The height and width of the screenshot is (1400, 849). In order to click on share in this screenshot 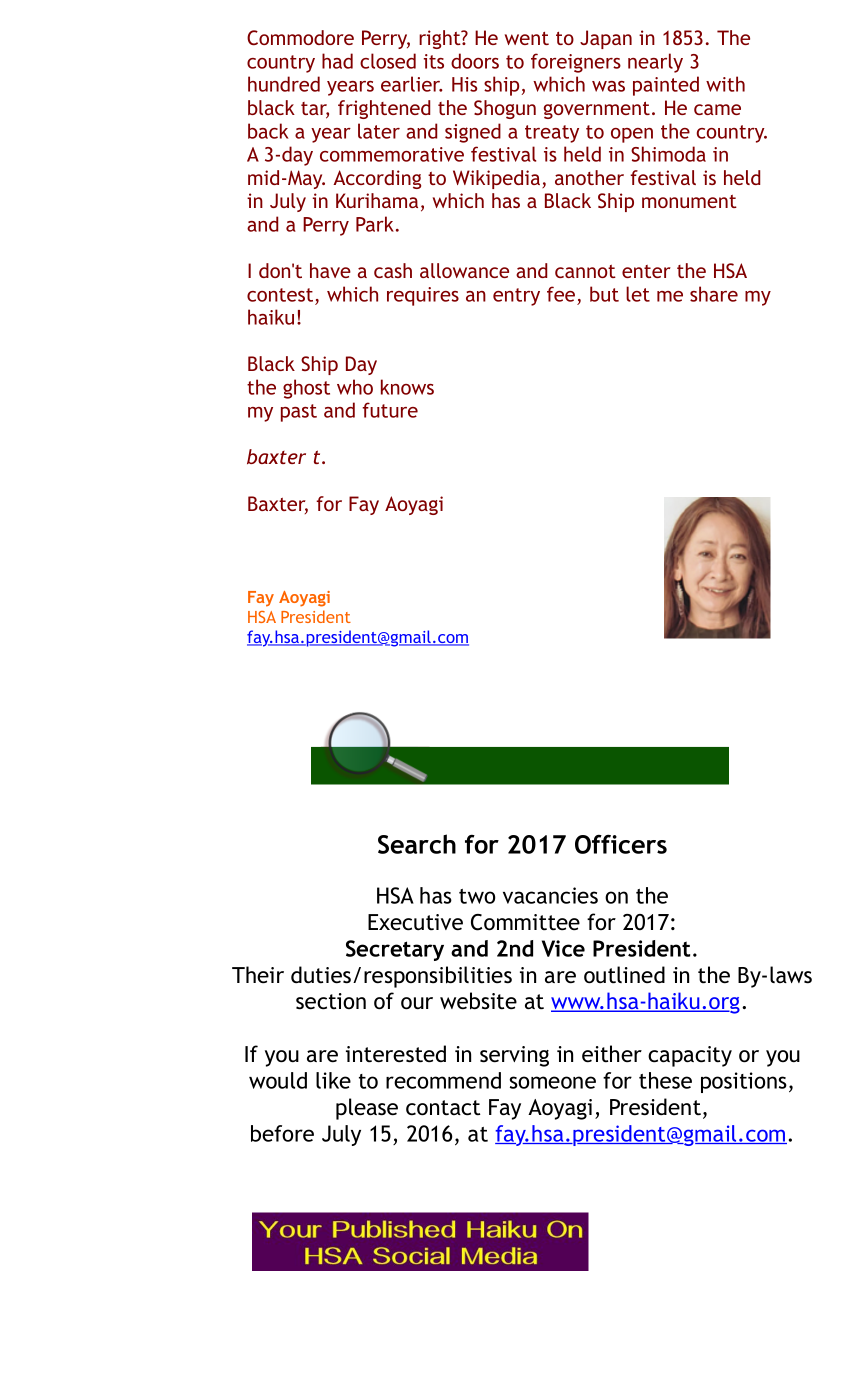, I will do `click(714, 294)`.
